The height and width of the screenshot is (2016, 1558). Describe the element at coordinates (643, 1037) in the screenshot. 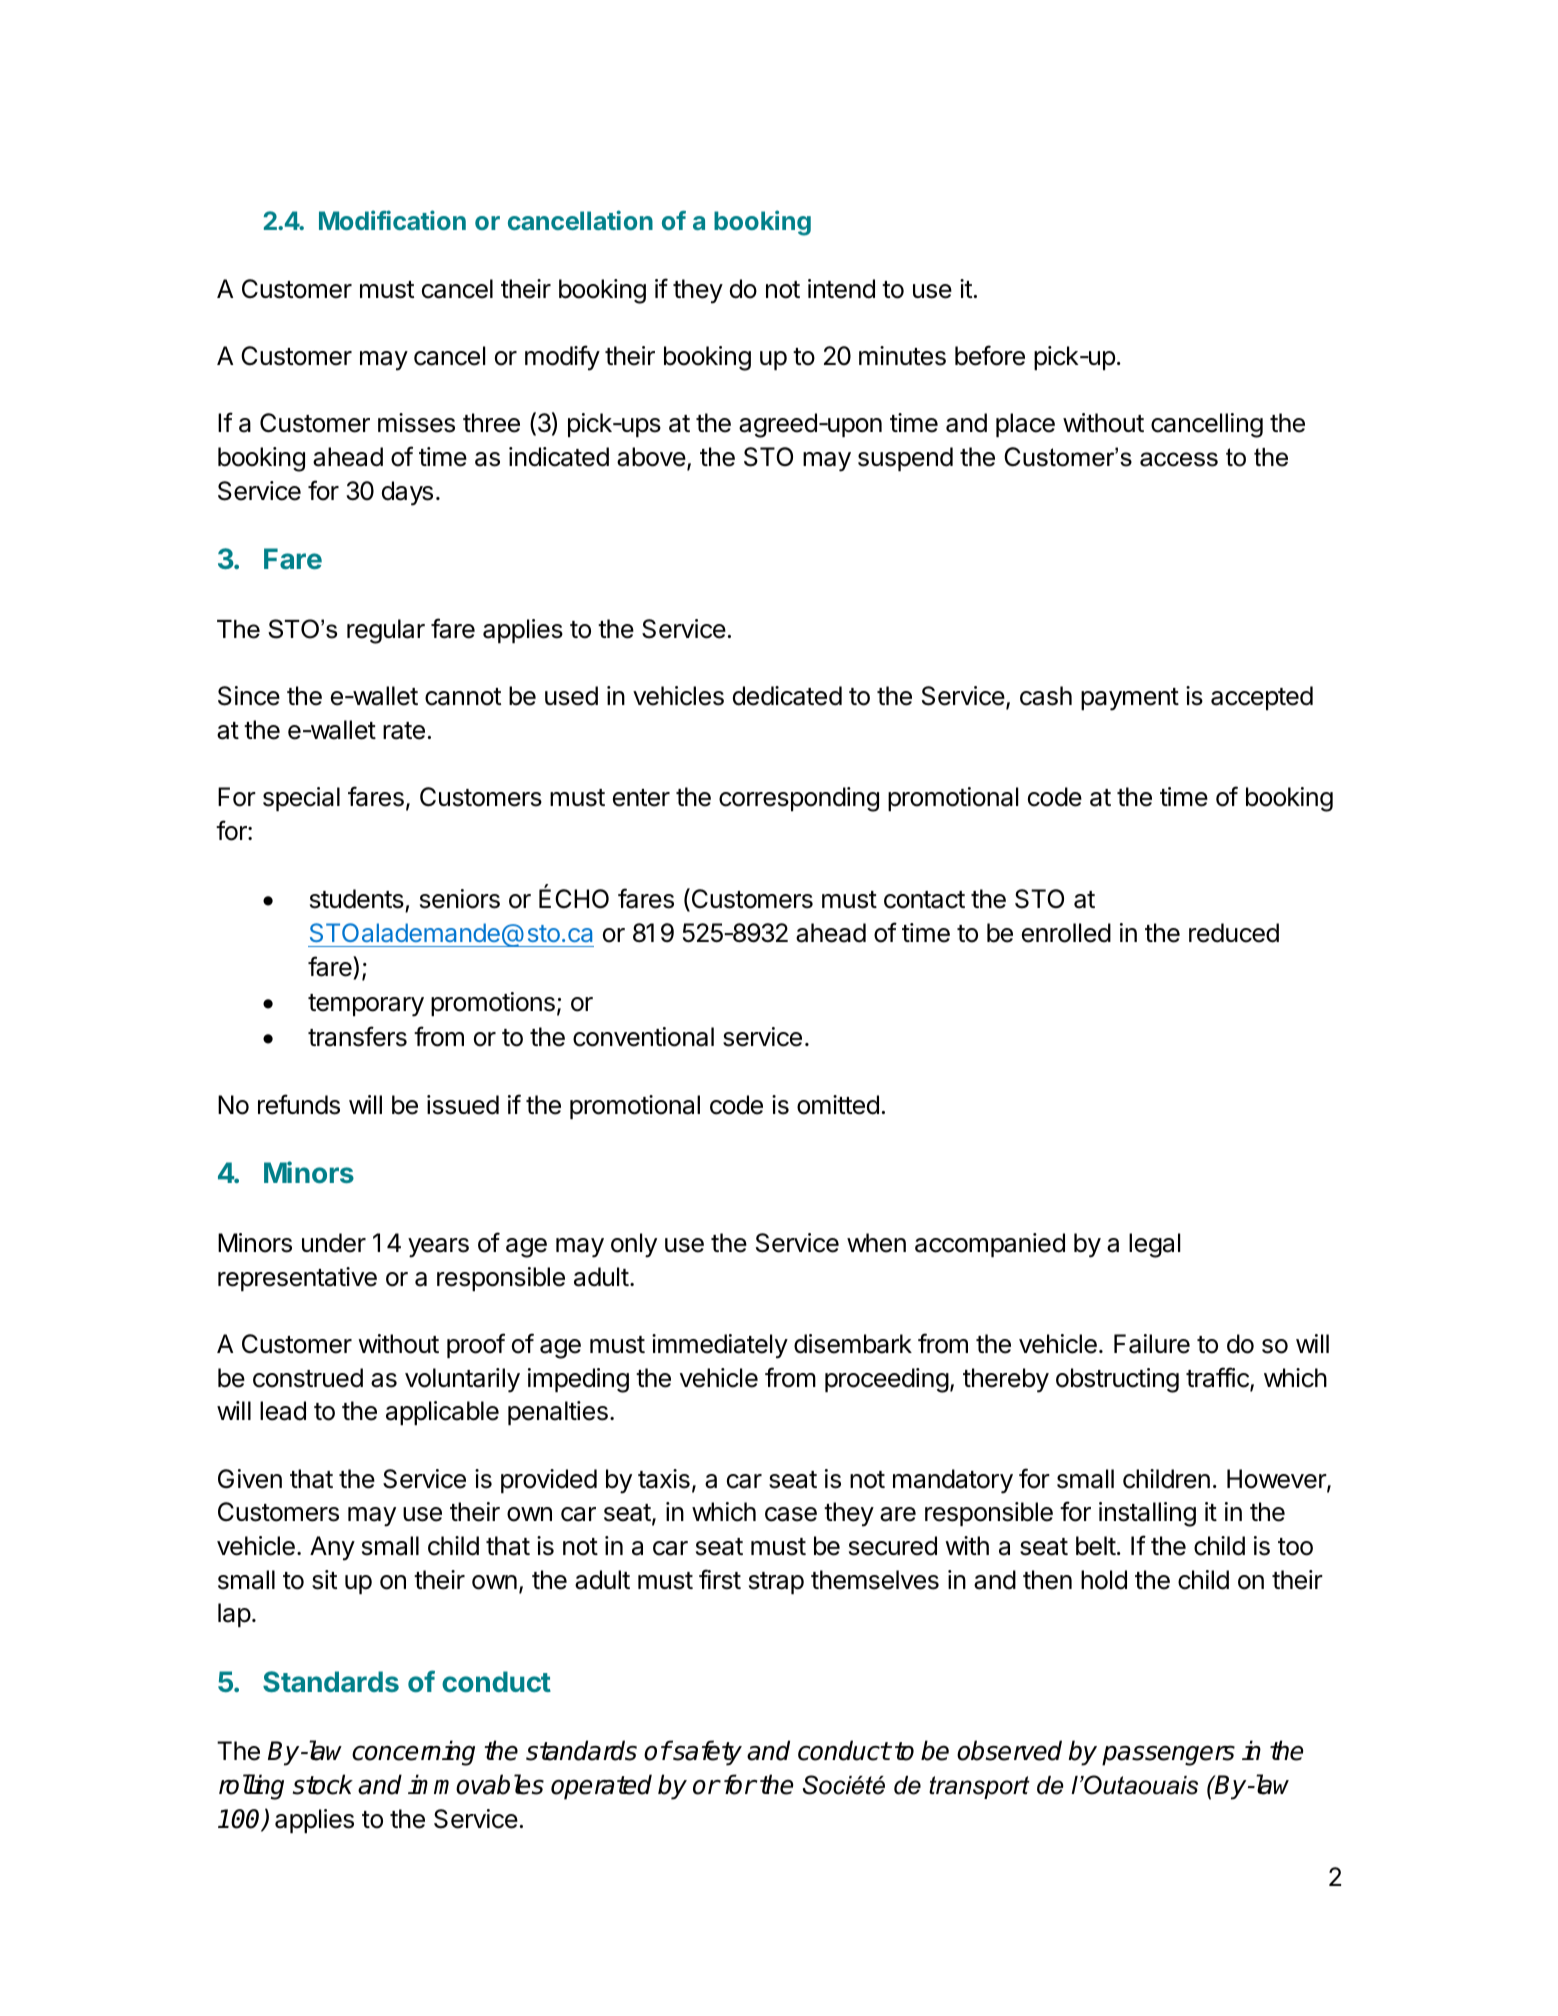

I see `conventional` at that location.
